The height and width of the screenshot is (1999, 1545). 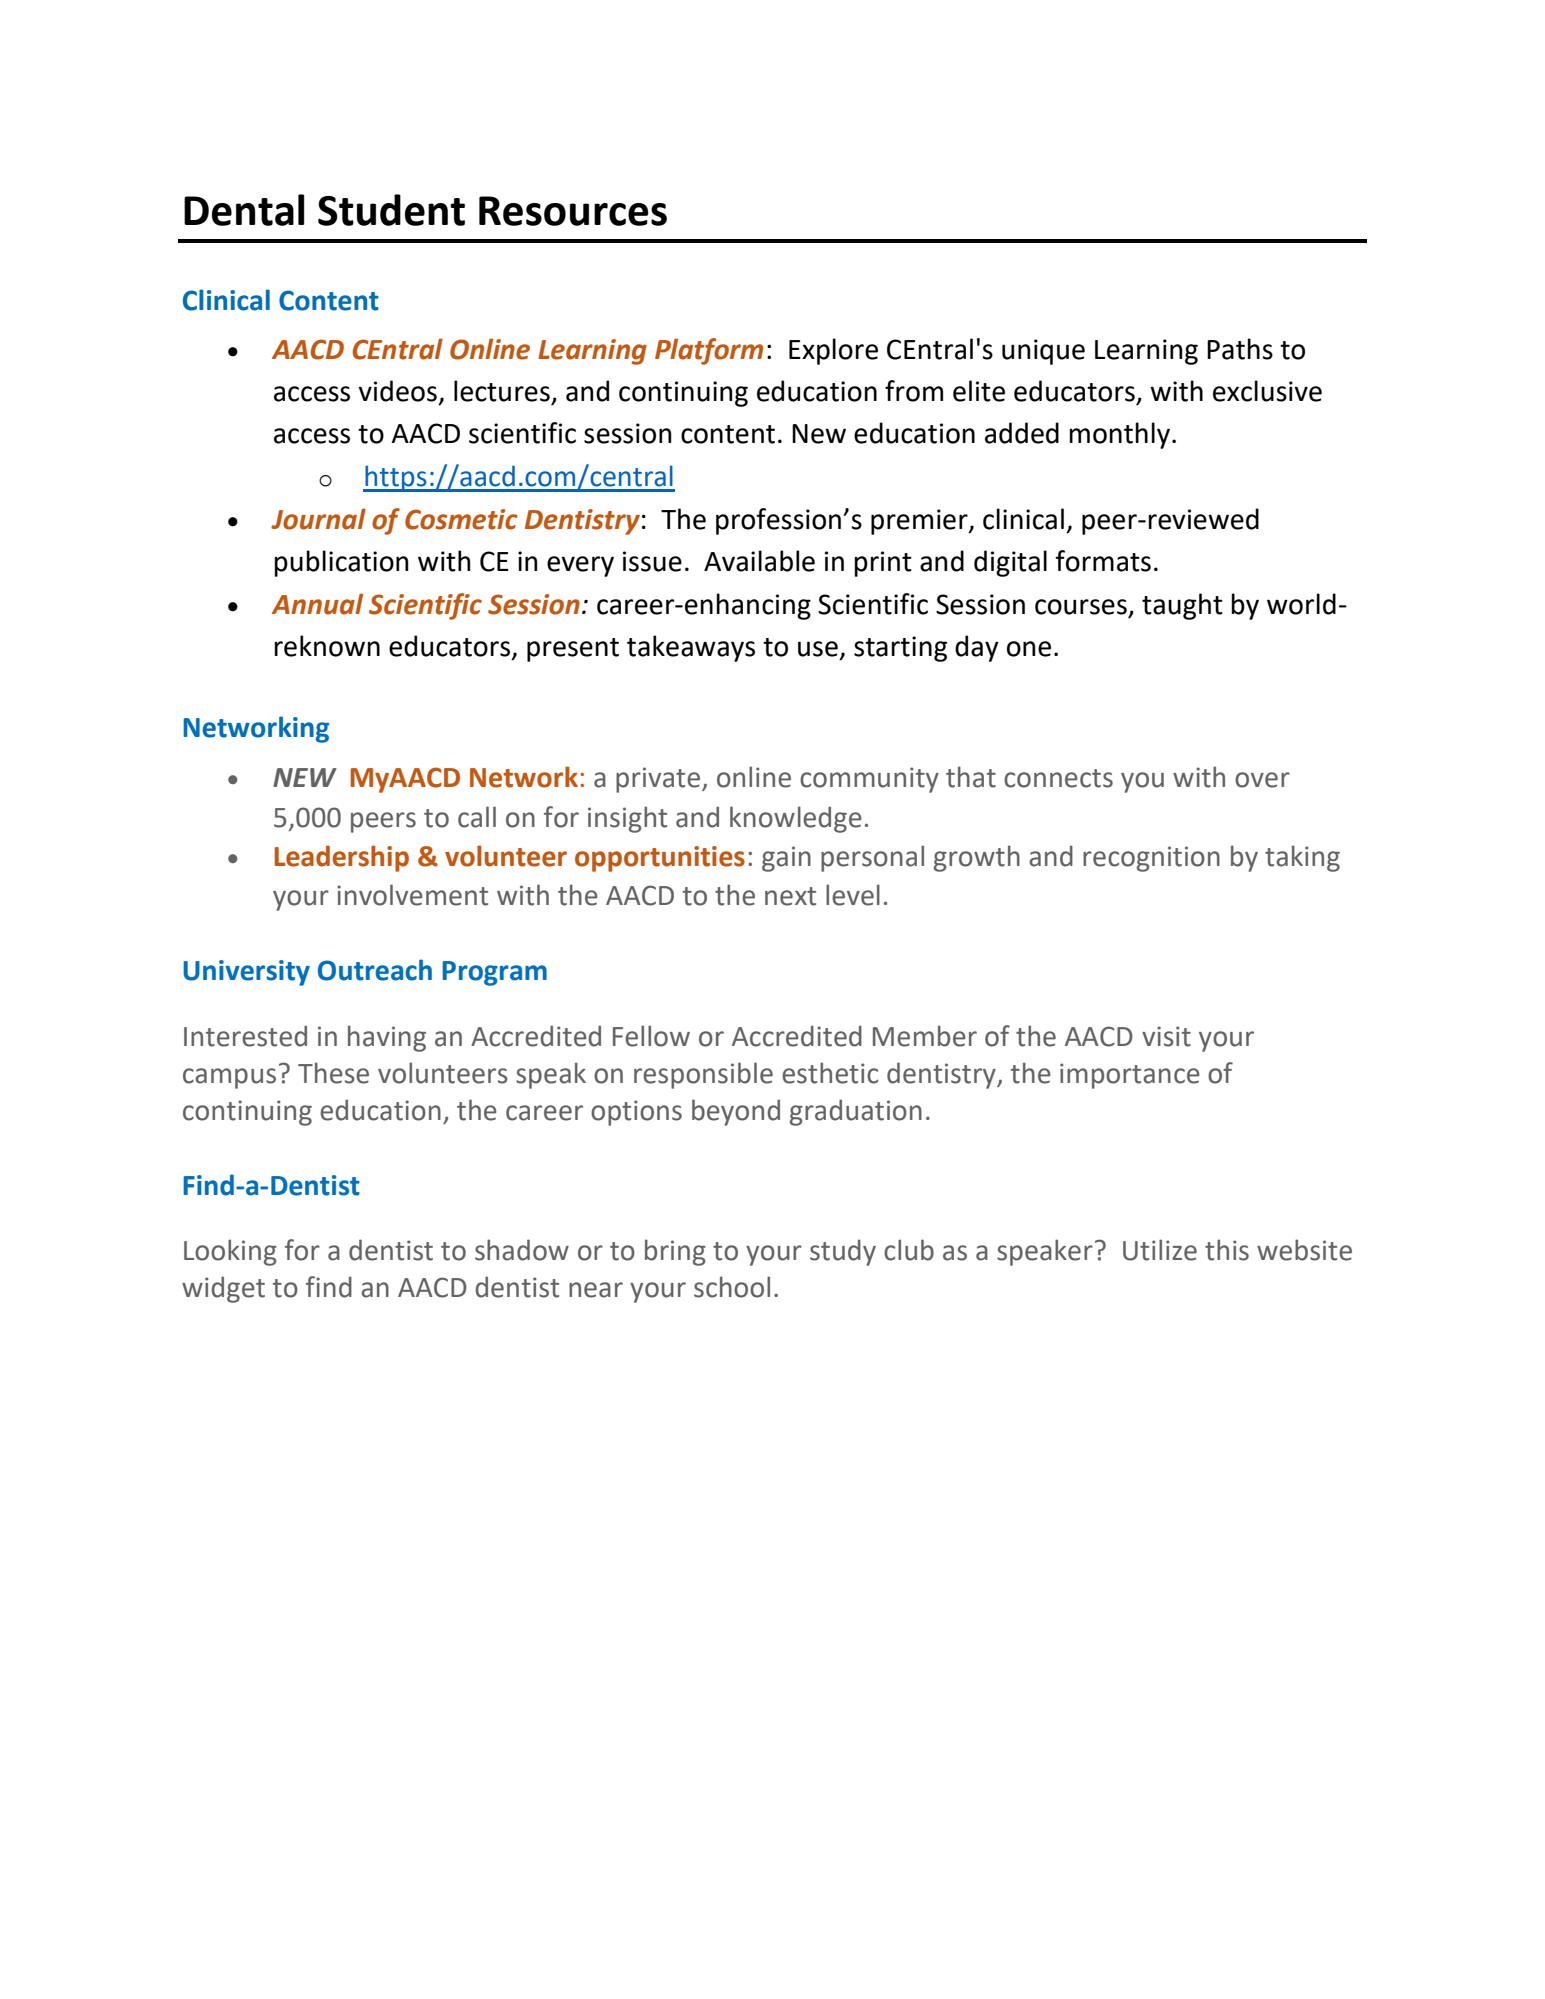 I want to click on Paths, so click(x=1240, y=349).
